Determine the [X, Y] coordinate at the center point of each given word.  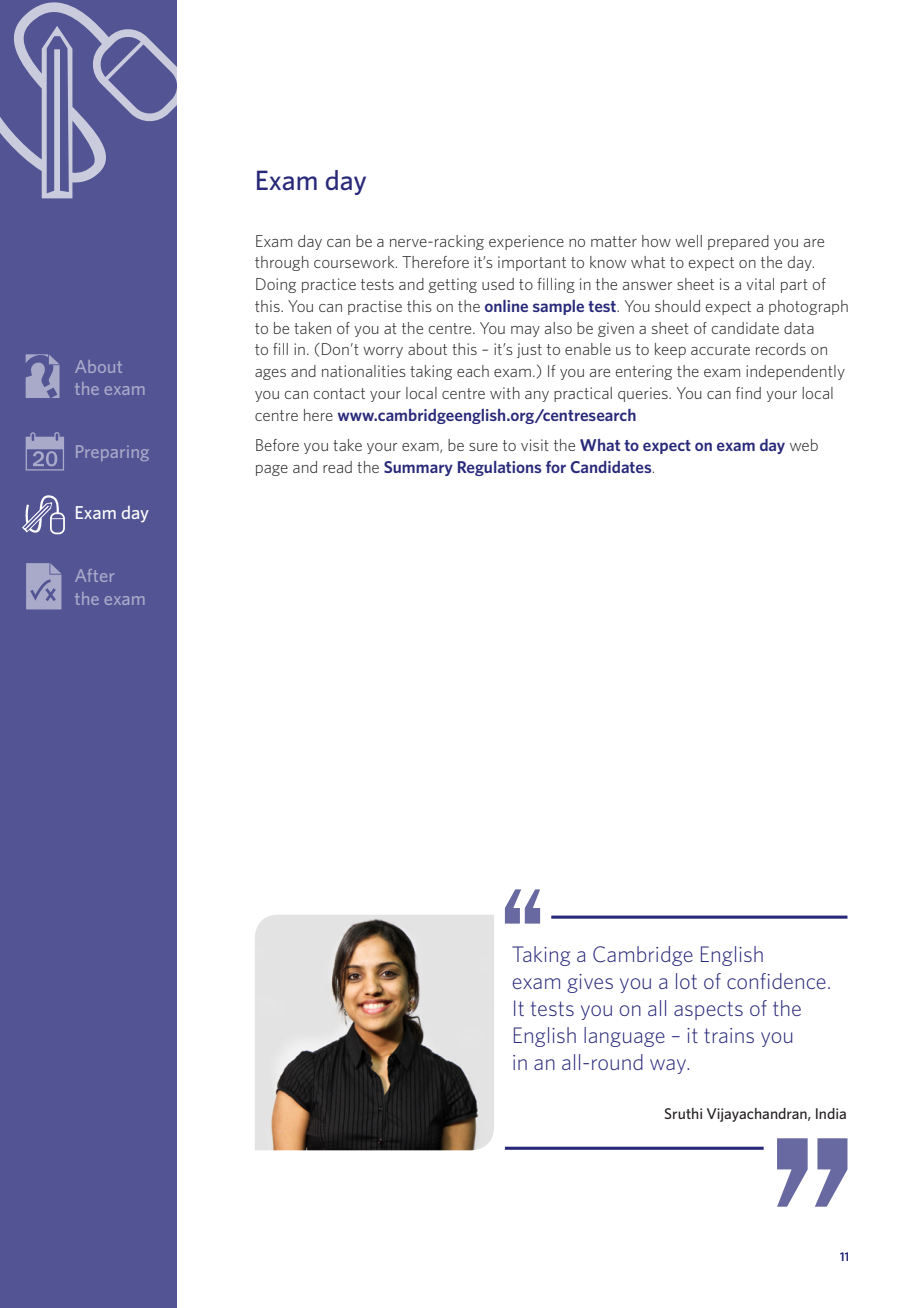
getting [453, 285]
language [624, 1037]
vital [760, 284]
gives [590, 983]
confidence [776, 981]
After [94, 575]
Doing [276, 285]
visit [535, 445]
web [804, 445]
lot [686, 981]
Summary [418, 468]
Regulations [499, 468]
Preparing [112, 453]
